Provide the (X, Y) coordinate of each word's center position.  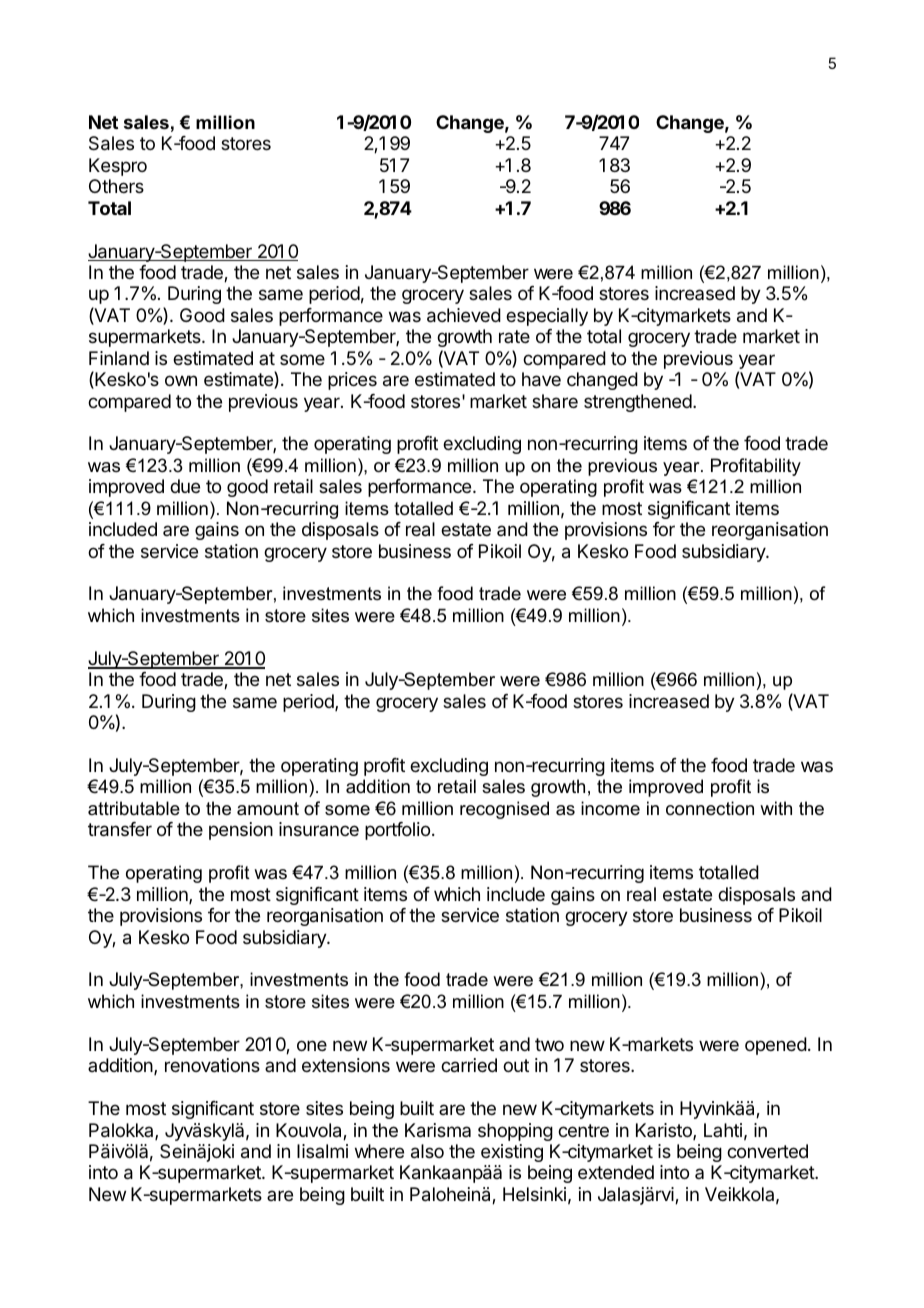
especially (547, 317)
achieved (464, 315)
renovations (212, 1065)
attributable (134, 808)
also (427, 1151)
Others (116, 186)
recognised (504, 810)
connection (710, 808)
